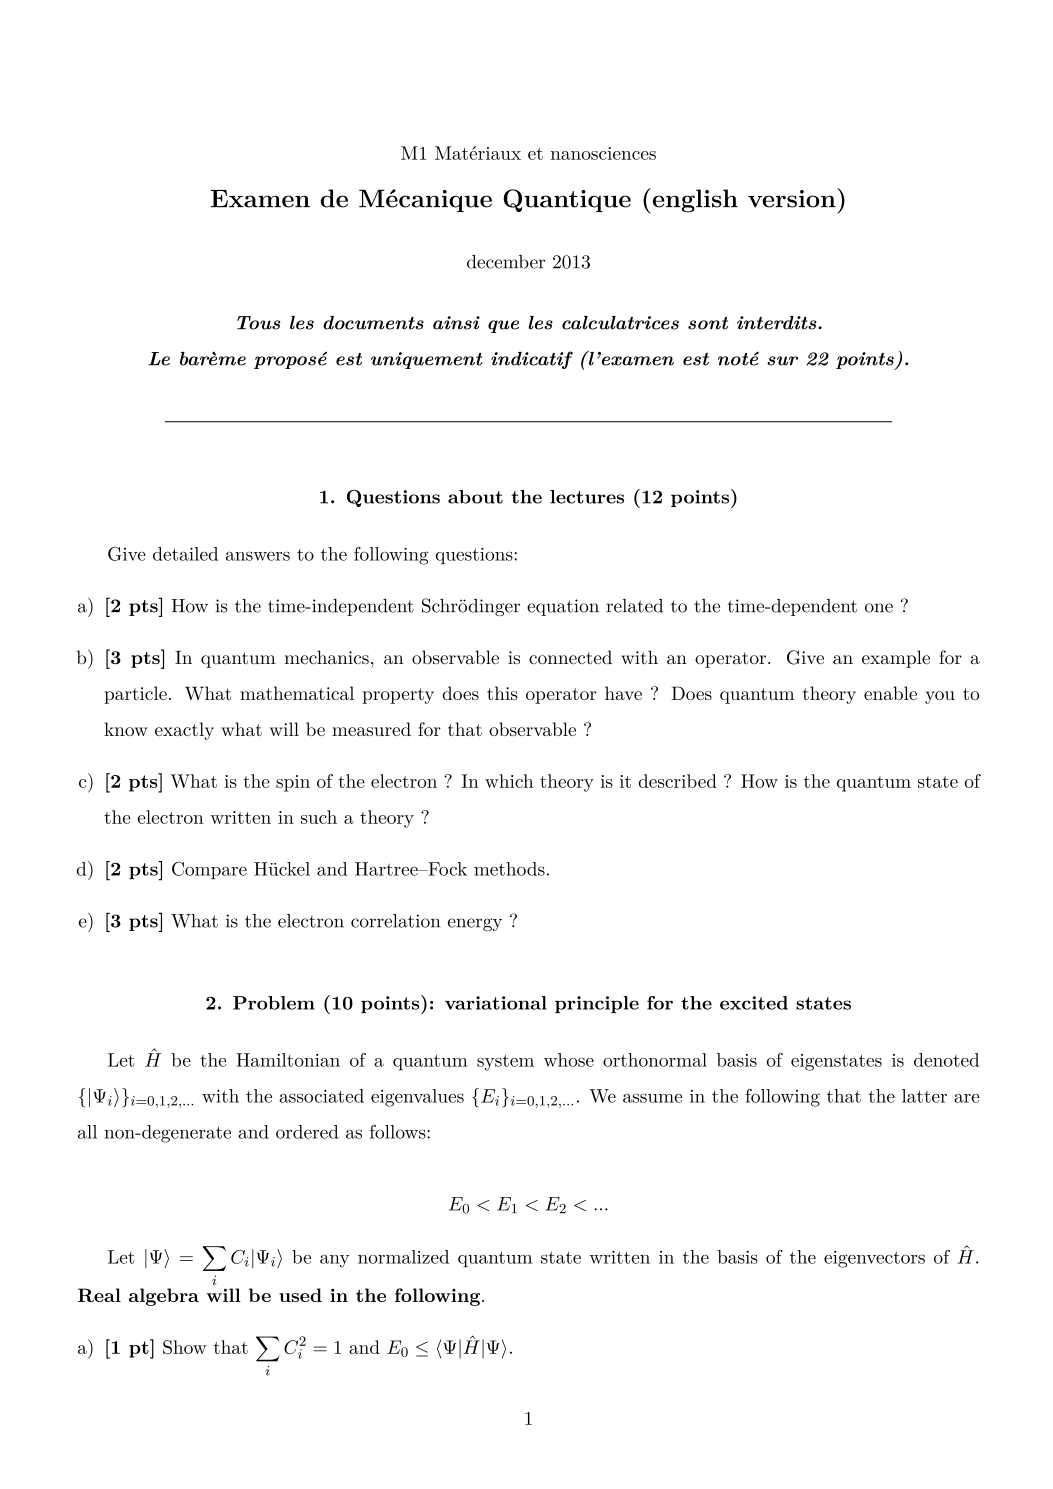 The image size is (1053, 1489). Describe the element at coordinates (506, 262) in the screenshot. I see `december` at that location.
